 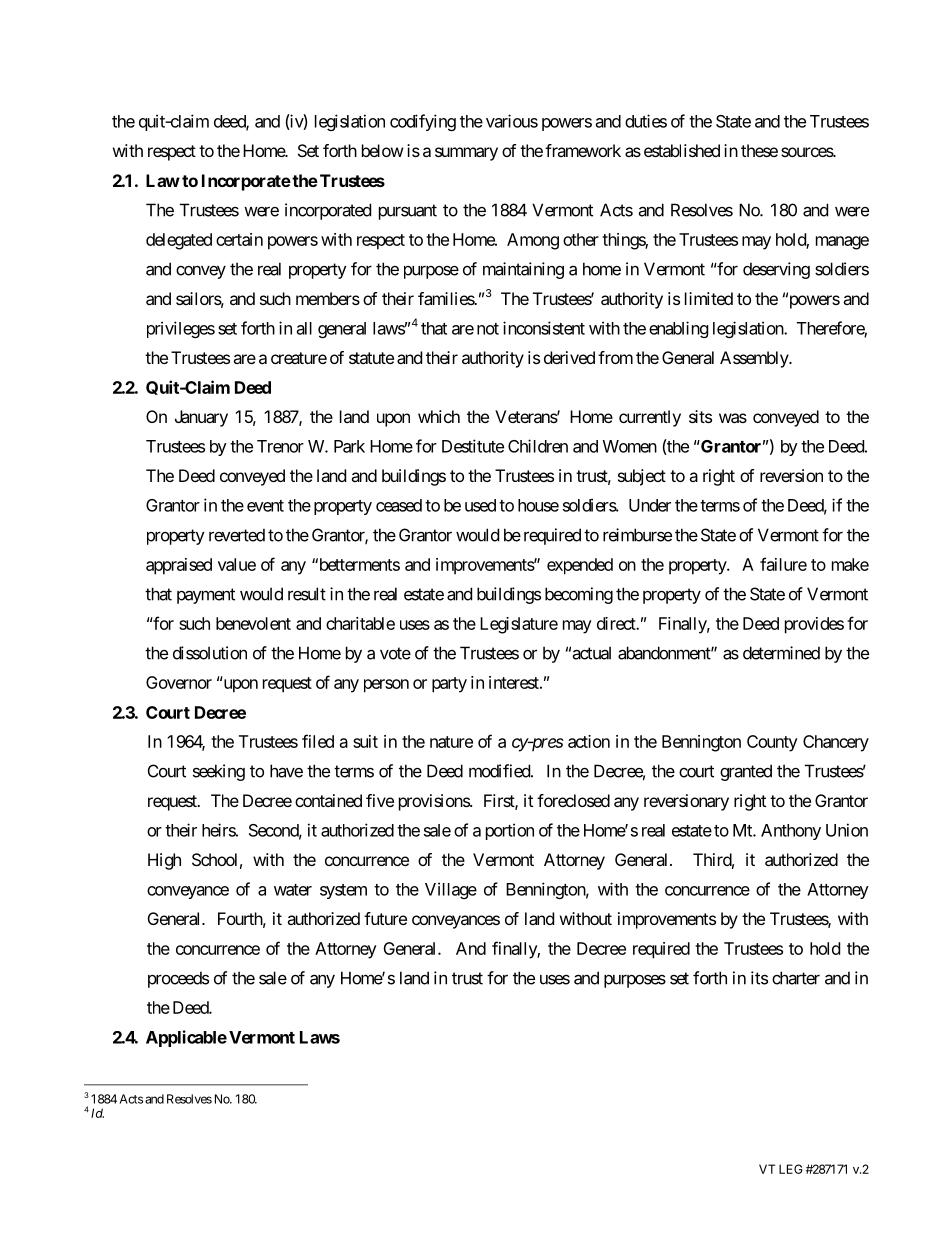 I want to click on determined, so click(x=781, y=653).
